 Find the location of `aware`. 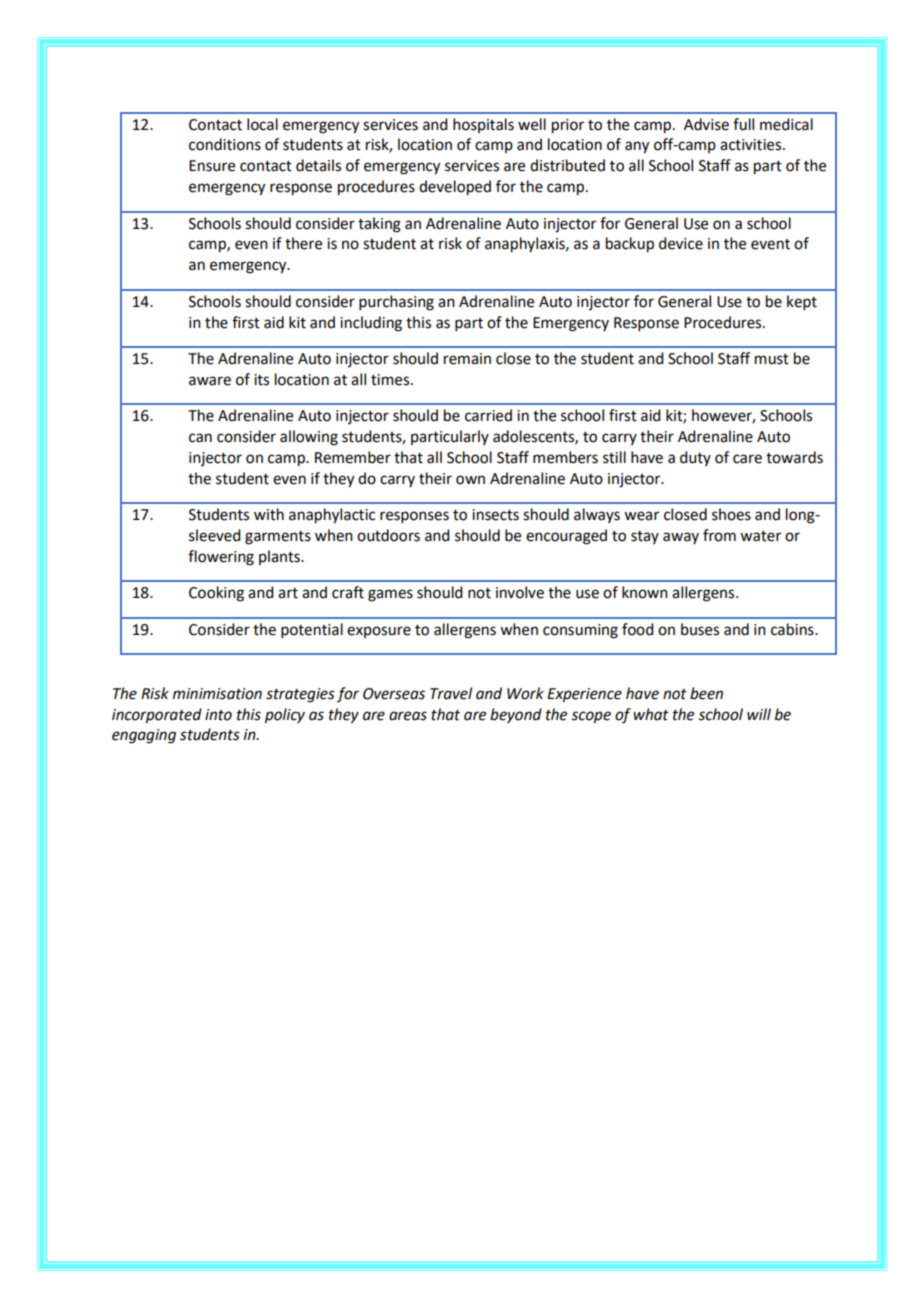

aware is located at coordinates (210, 381).
